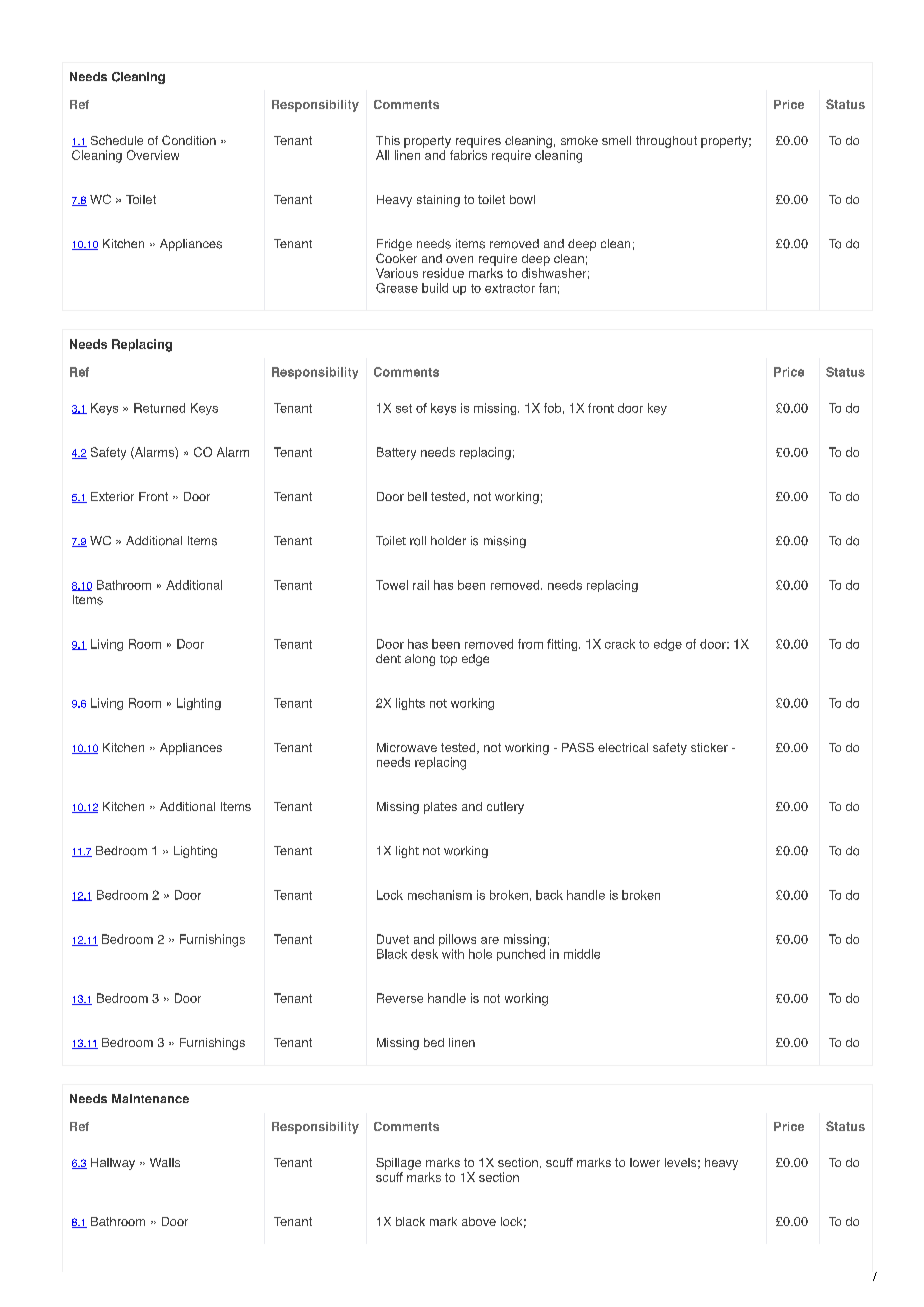 The height and width of the page is (1307, 924). Describe the element at coordinates (620, 644) in the page. I see `crack` at that location.
